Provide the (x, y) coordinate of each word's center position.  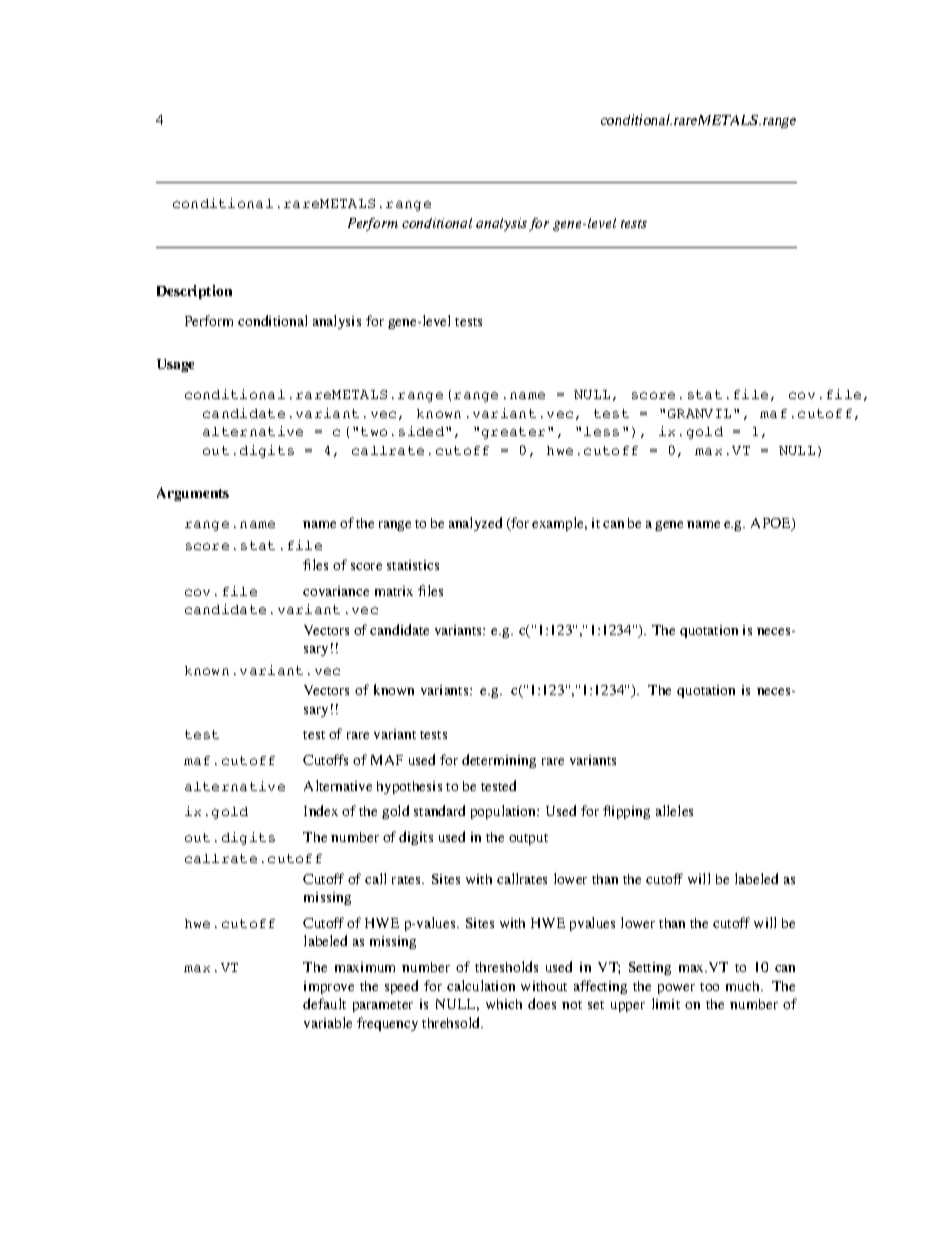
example (559, 524)
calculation (481, 985)
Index (321, 810)
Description (194, 292)
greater (513, 433)
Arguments (193, 494)
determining (499, 761)
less (601, 431)
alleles (674, 810)
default (324, 1003)
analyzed (475, 524)
